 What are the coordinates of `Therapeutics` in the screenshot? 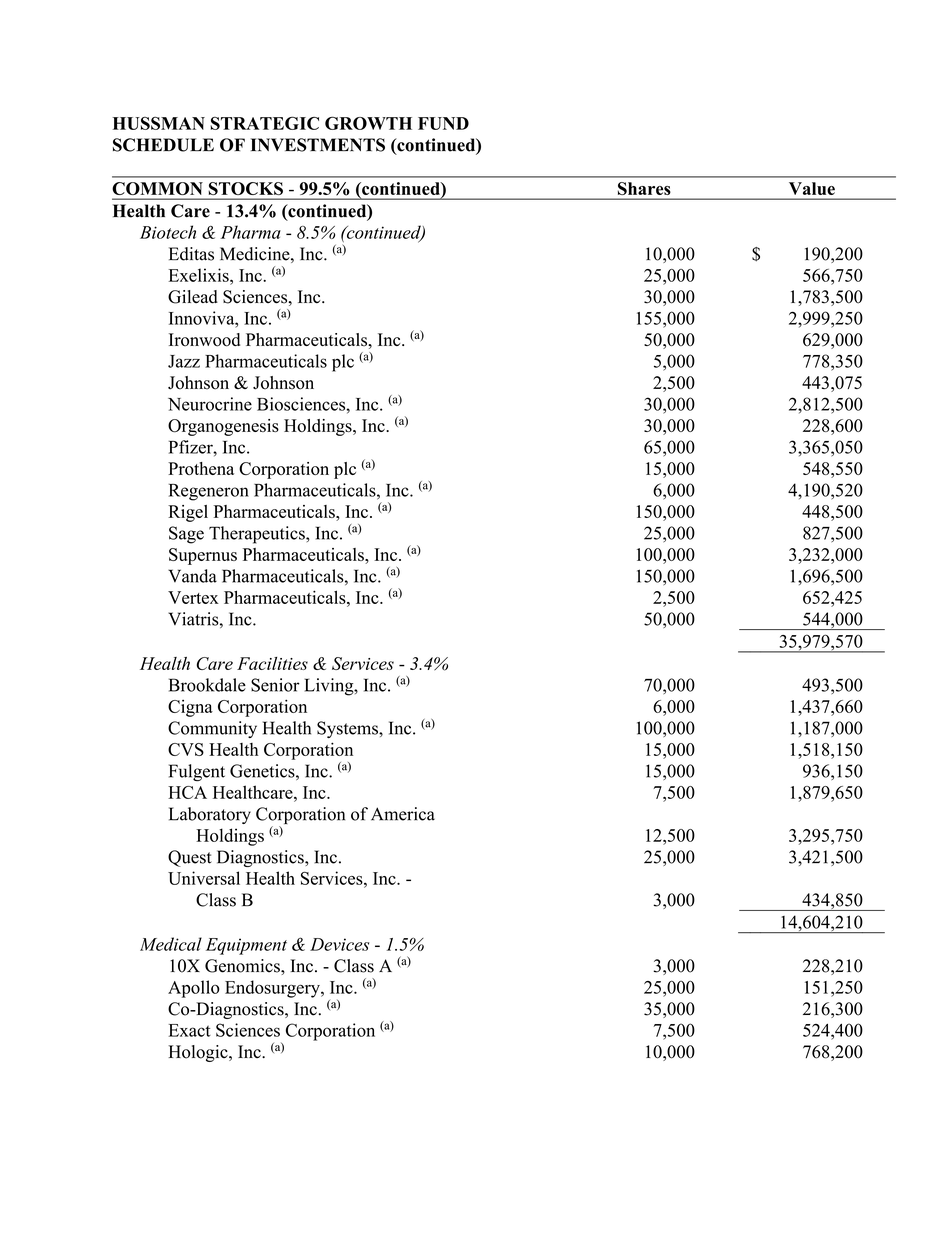 It's located at (258, 535).
